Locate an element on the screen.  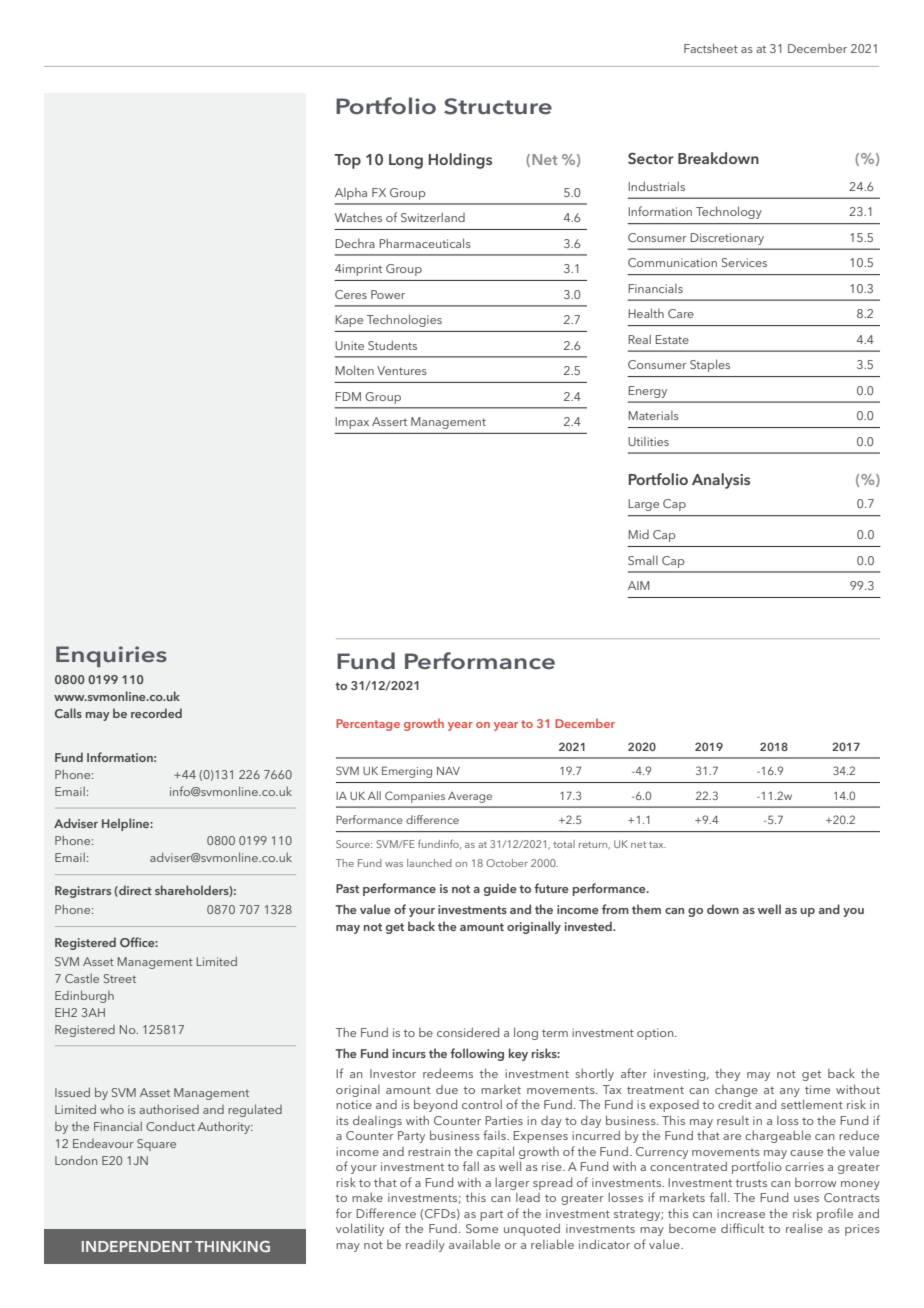
Some is located at coordinates (482, 1228).
